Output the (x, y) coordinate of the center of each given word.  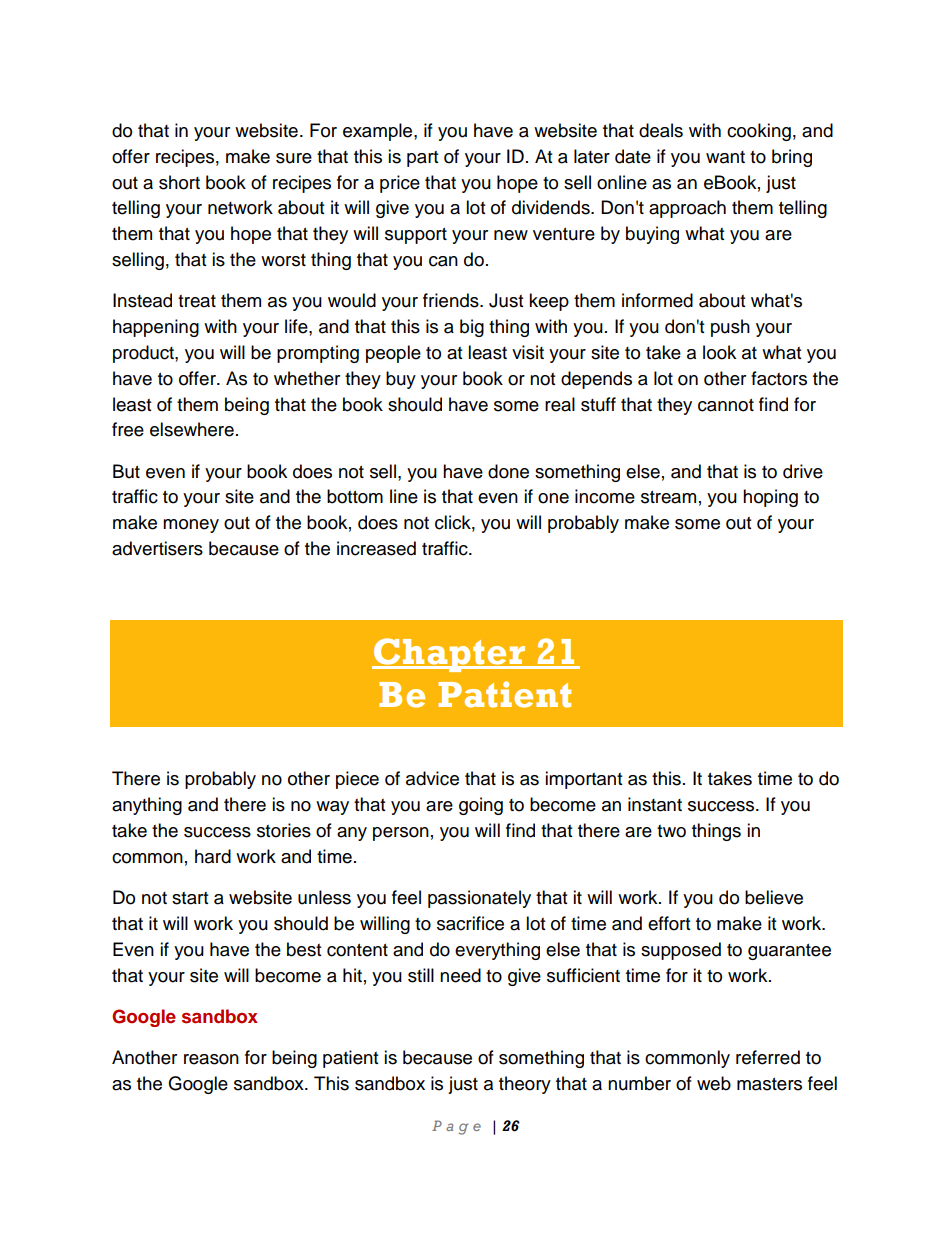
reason (211, 1059)
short (179, 182)
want (725, 157)
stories (284, 830)
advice (432, 778)
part (422, 159)
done (508, 471)
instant (655, 804)
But (126, 471)
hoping (770, 498)
